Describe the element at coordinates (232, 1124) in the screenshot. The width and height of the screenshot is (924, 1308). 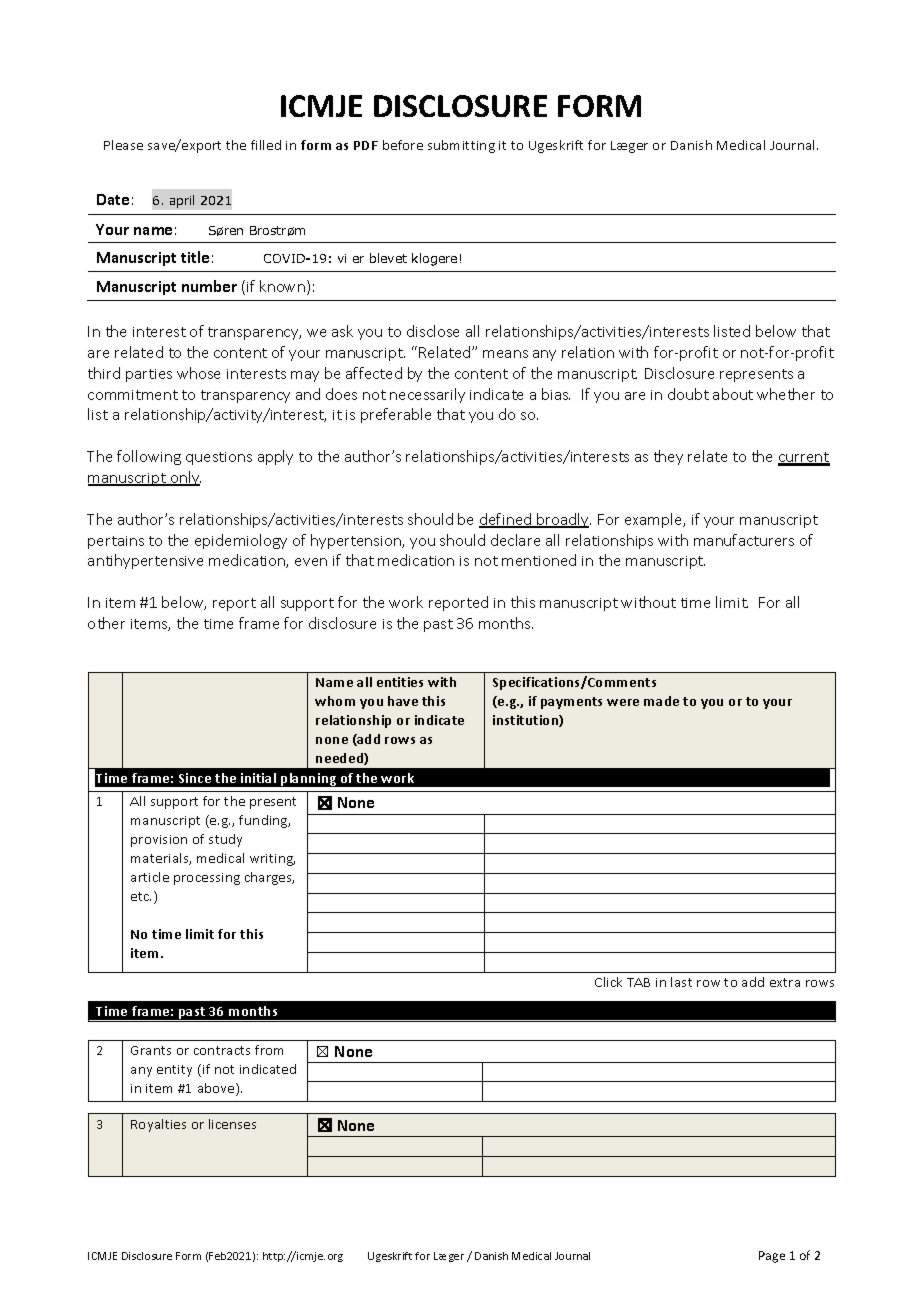
I see `licenses` at that location.
